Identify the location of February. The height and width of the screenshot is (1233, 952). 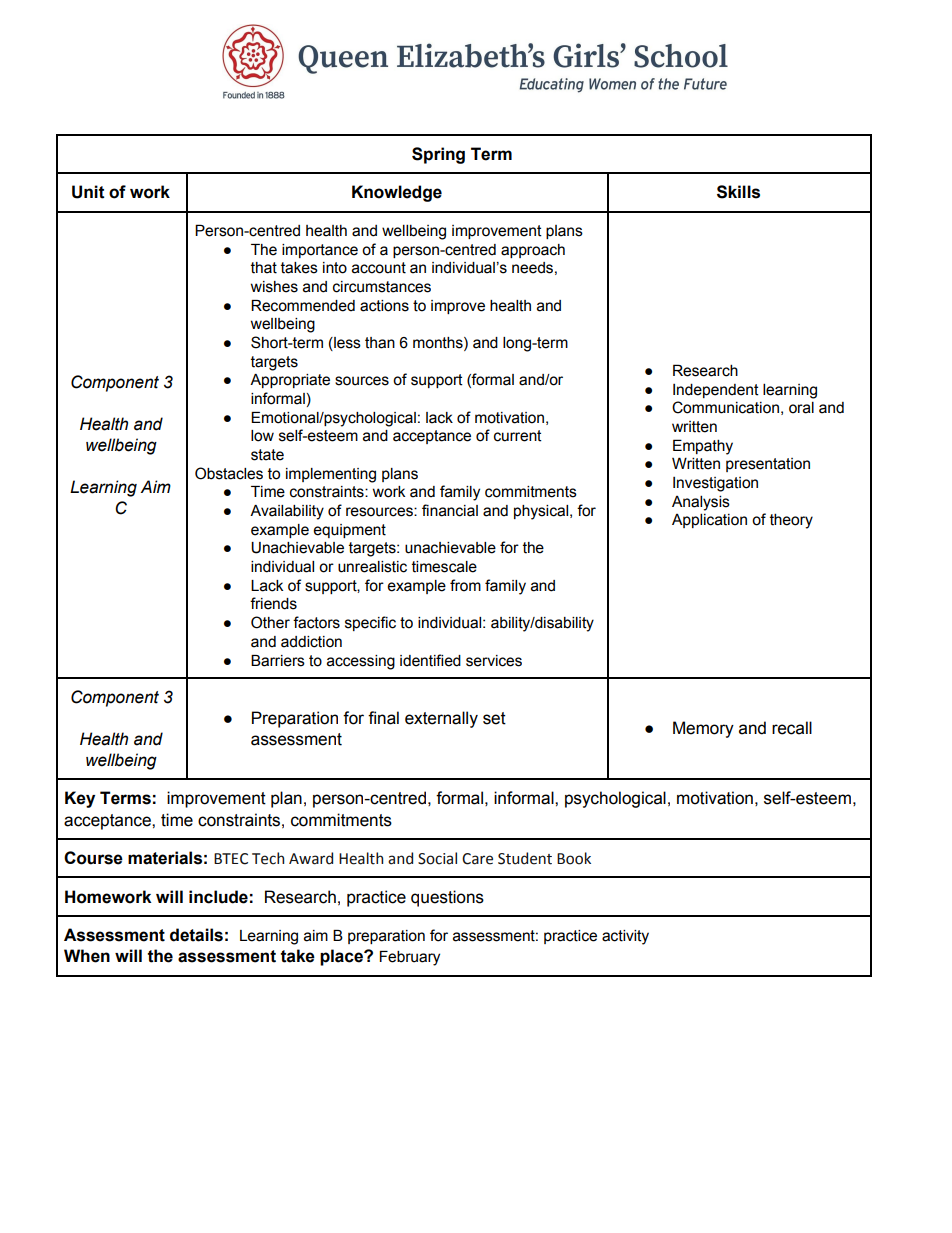
(410, 958).
